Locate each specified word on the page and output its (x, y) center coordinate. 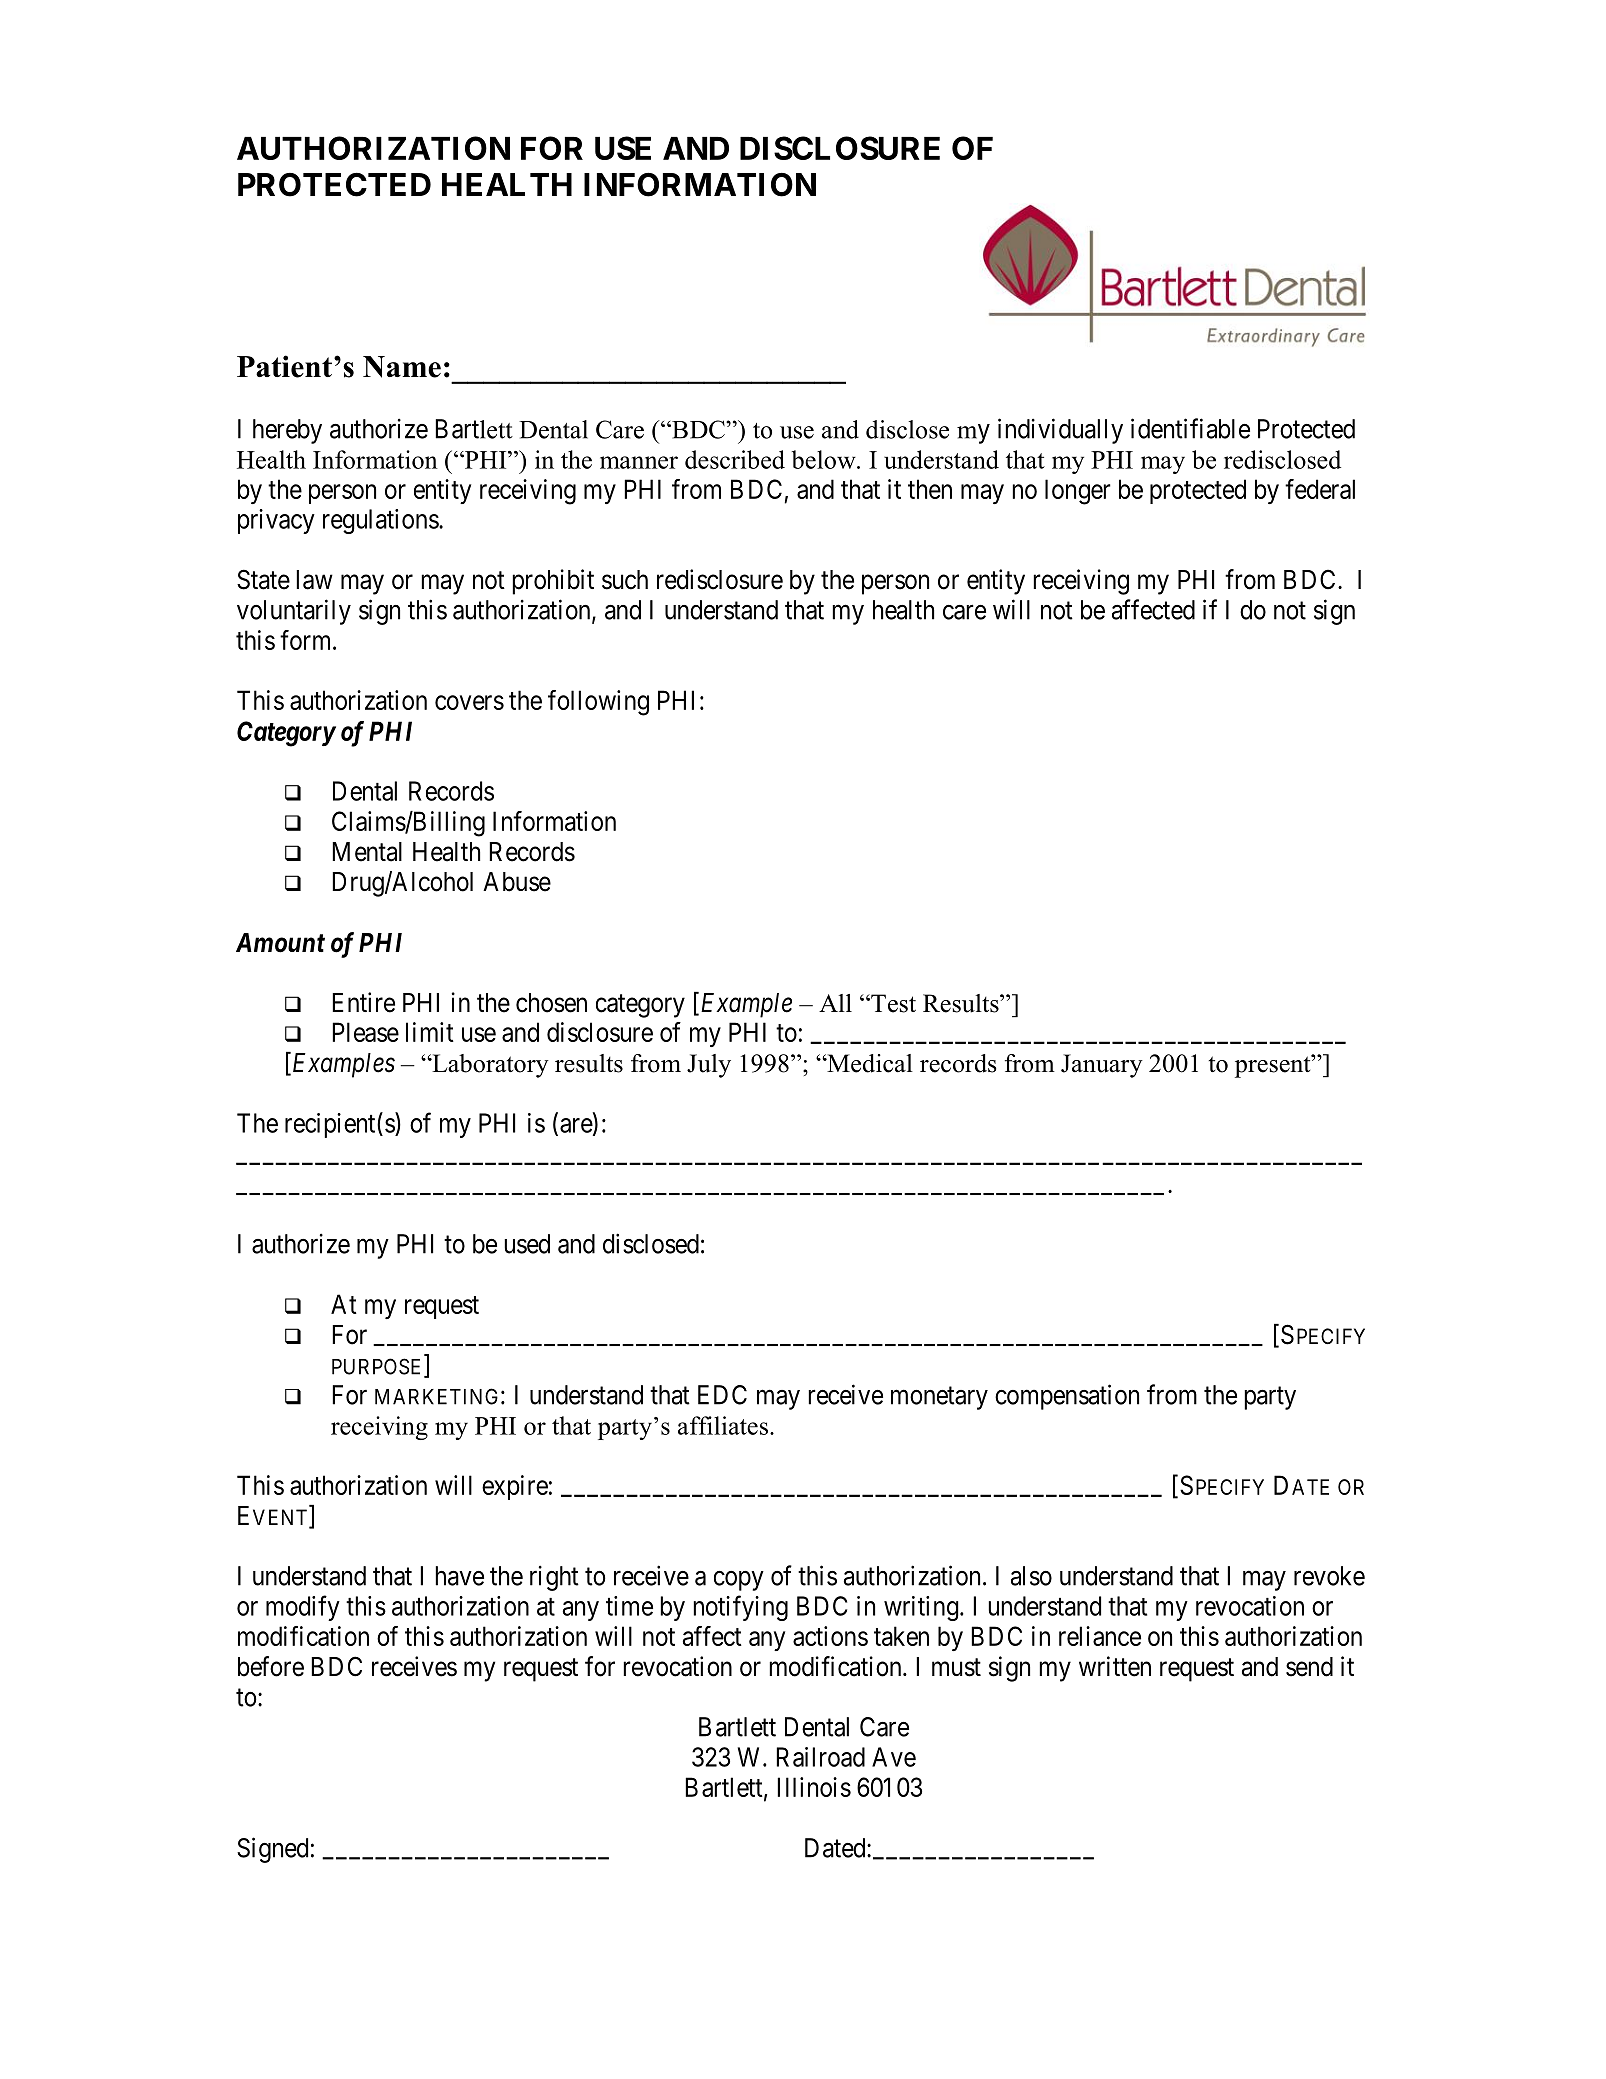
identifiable (1190, 428)
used (527, 1244)
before (271, 1666)
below (825, 459)
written (1115, 1666)
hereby (287, 431)
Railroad (820, 1757)
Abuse (517, 882)
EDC (722, 1395)
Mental (367, 852)
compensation (1067, 1397)
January (1102, 1066)
